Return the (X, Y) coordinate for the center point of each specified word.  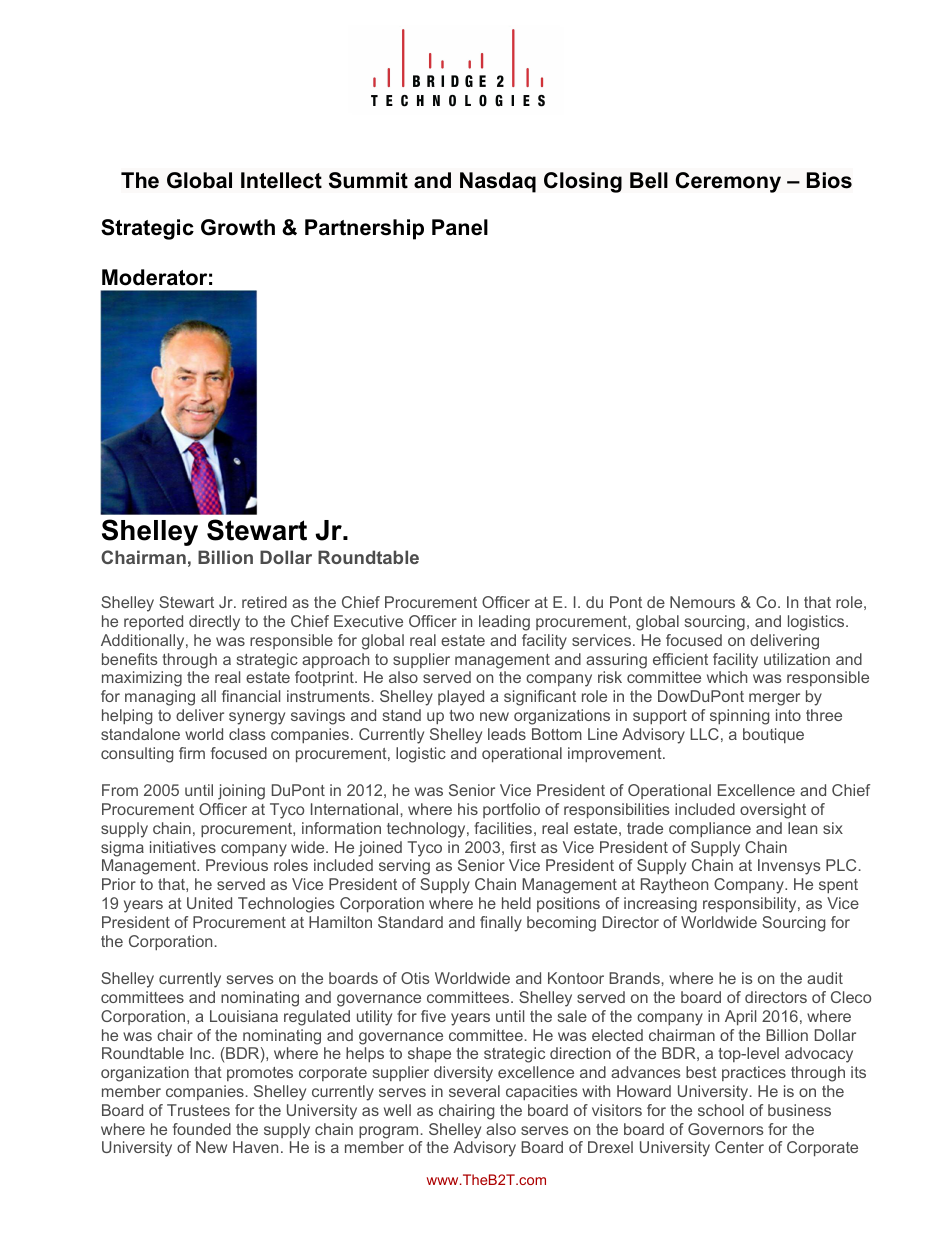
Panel (460, 227)
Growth (238, 227)
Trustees (198, 1110)
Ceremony (728, 182)
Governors (726, 1129)
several (474, 1091)
